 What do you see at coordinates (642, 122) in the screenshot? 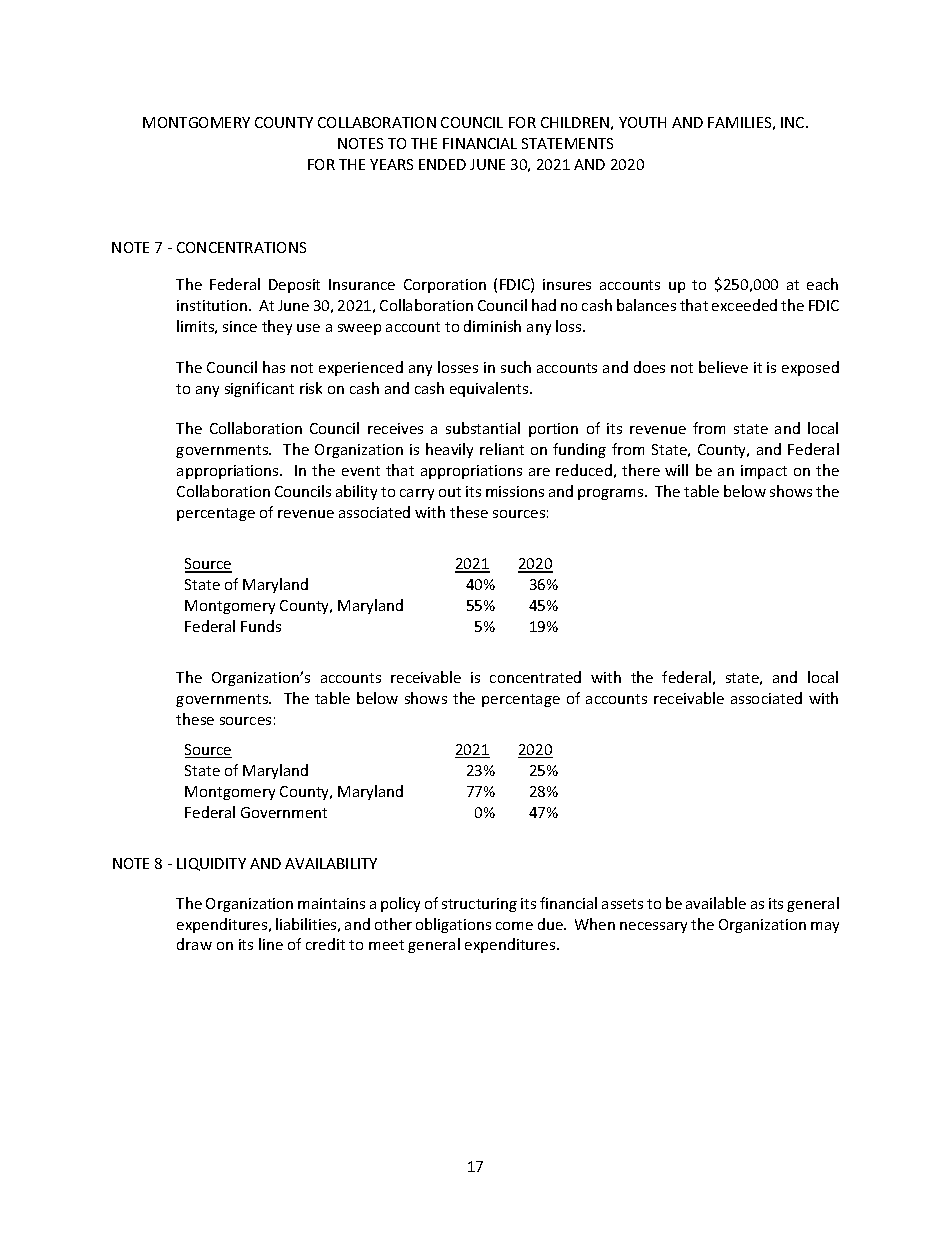
I see `YOUTH` at bounding box center [642, 122].
